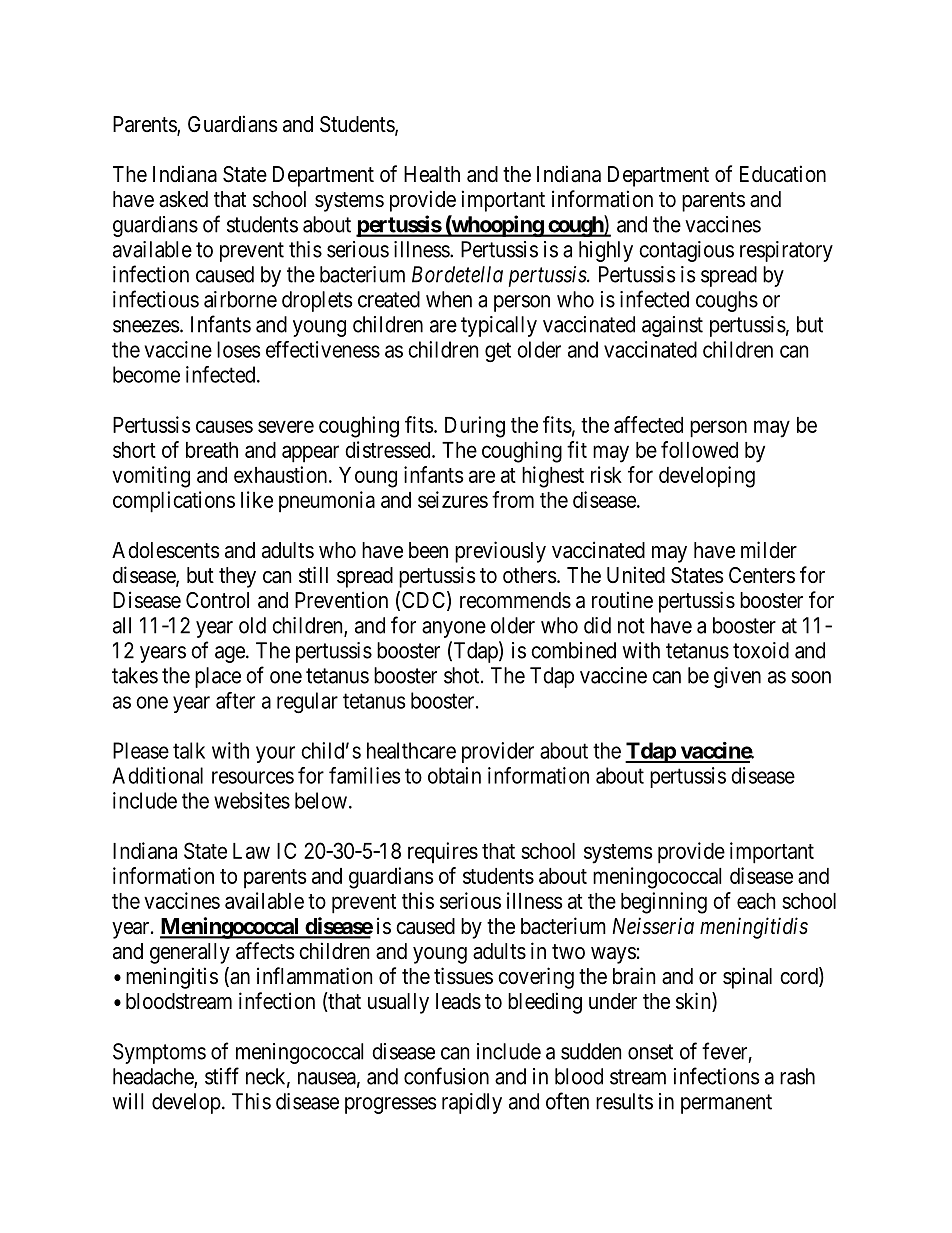 The height and width of the page is (1233, 952). Describe the element at coordinates (761, 650) in the page. I see `toxoid` at that location.
